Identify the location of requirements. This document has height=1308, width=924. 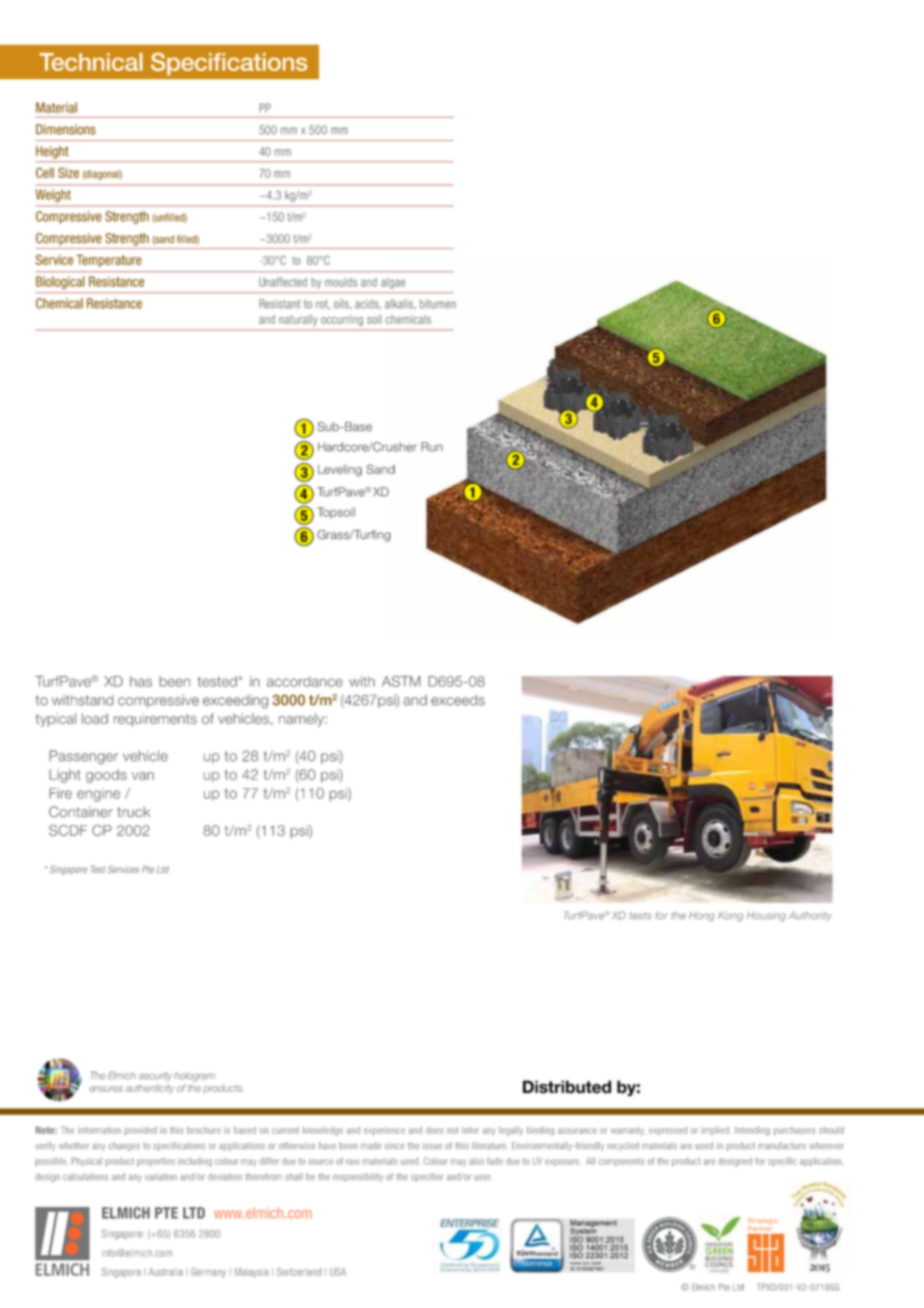
(155, 720).
